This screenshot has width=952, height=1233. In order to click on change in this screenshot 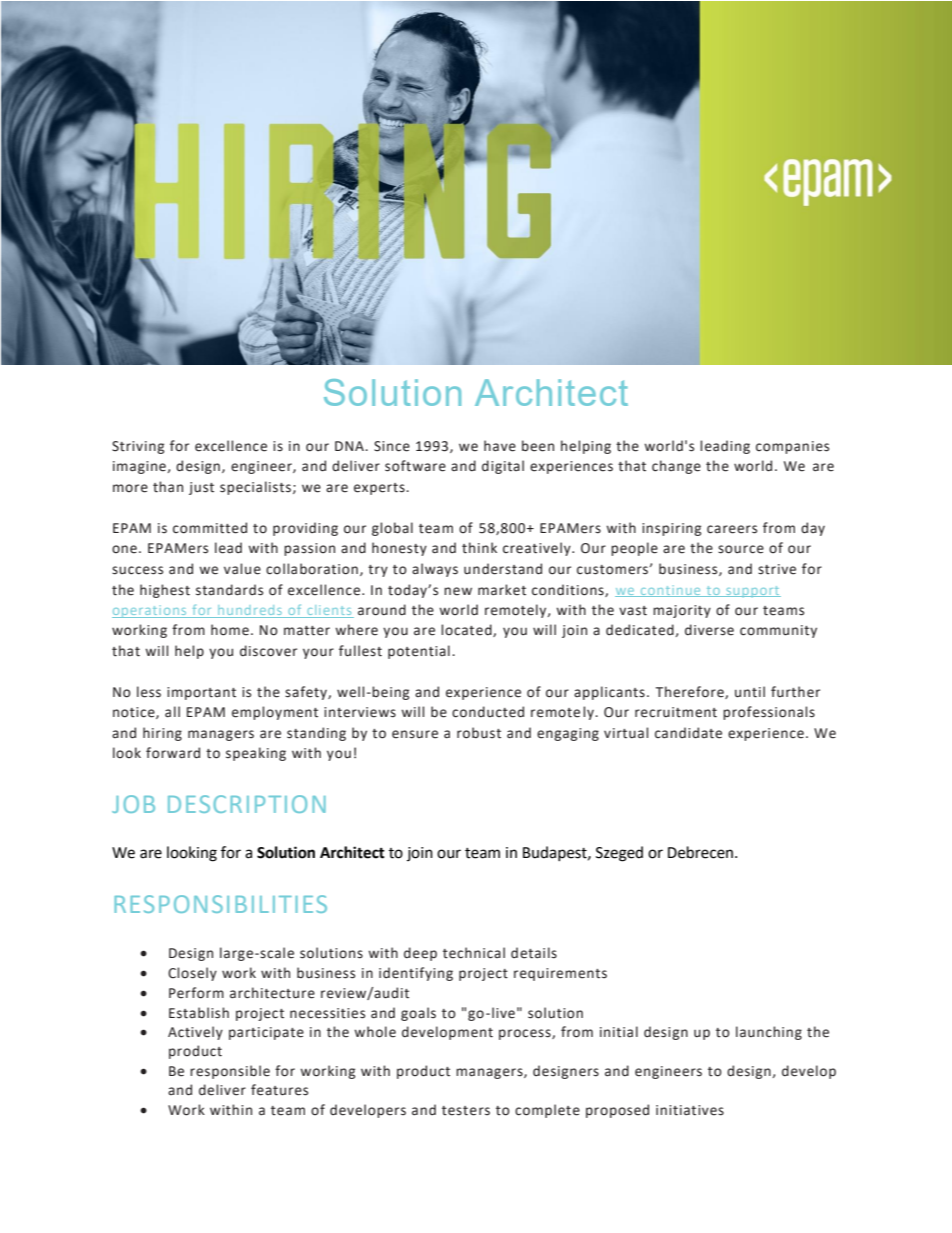, I will do `click(676, 467)`.
